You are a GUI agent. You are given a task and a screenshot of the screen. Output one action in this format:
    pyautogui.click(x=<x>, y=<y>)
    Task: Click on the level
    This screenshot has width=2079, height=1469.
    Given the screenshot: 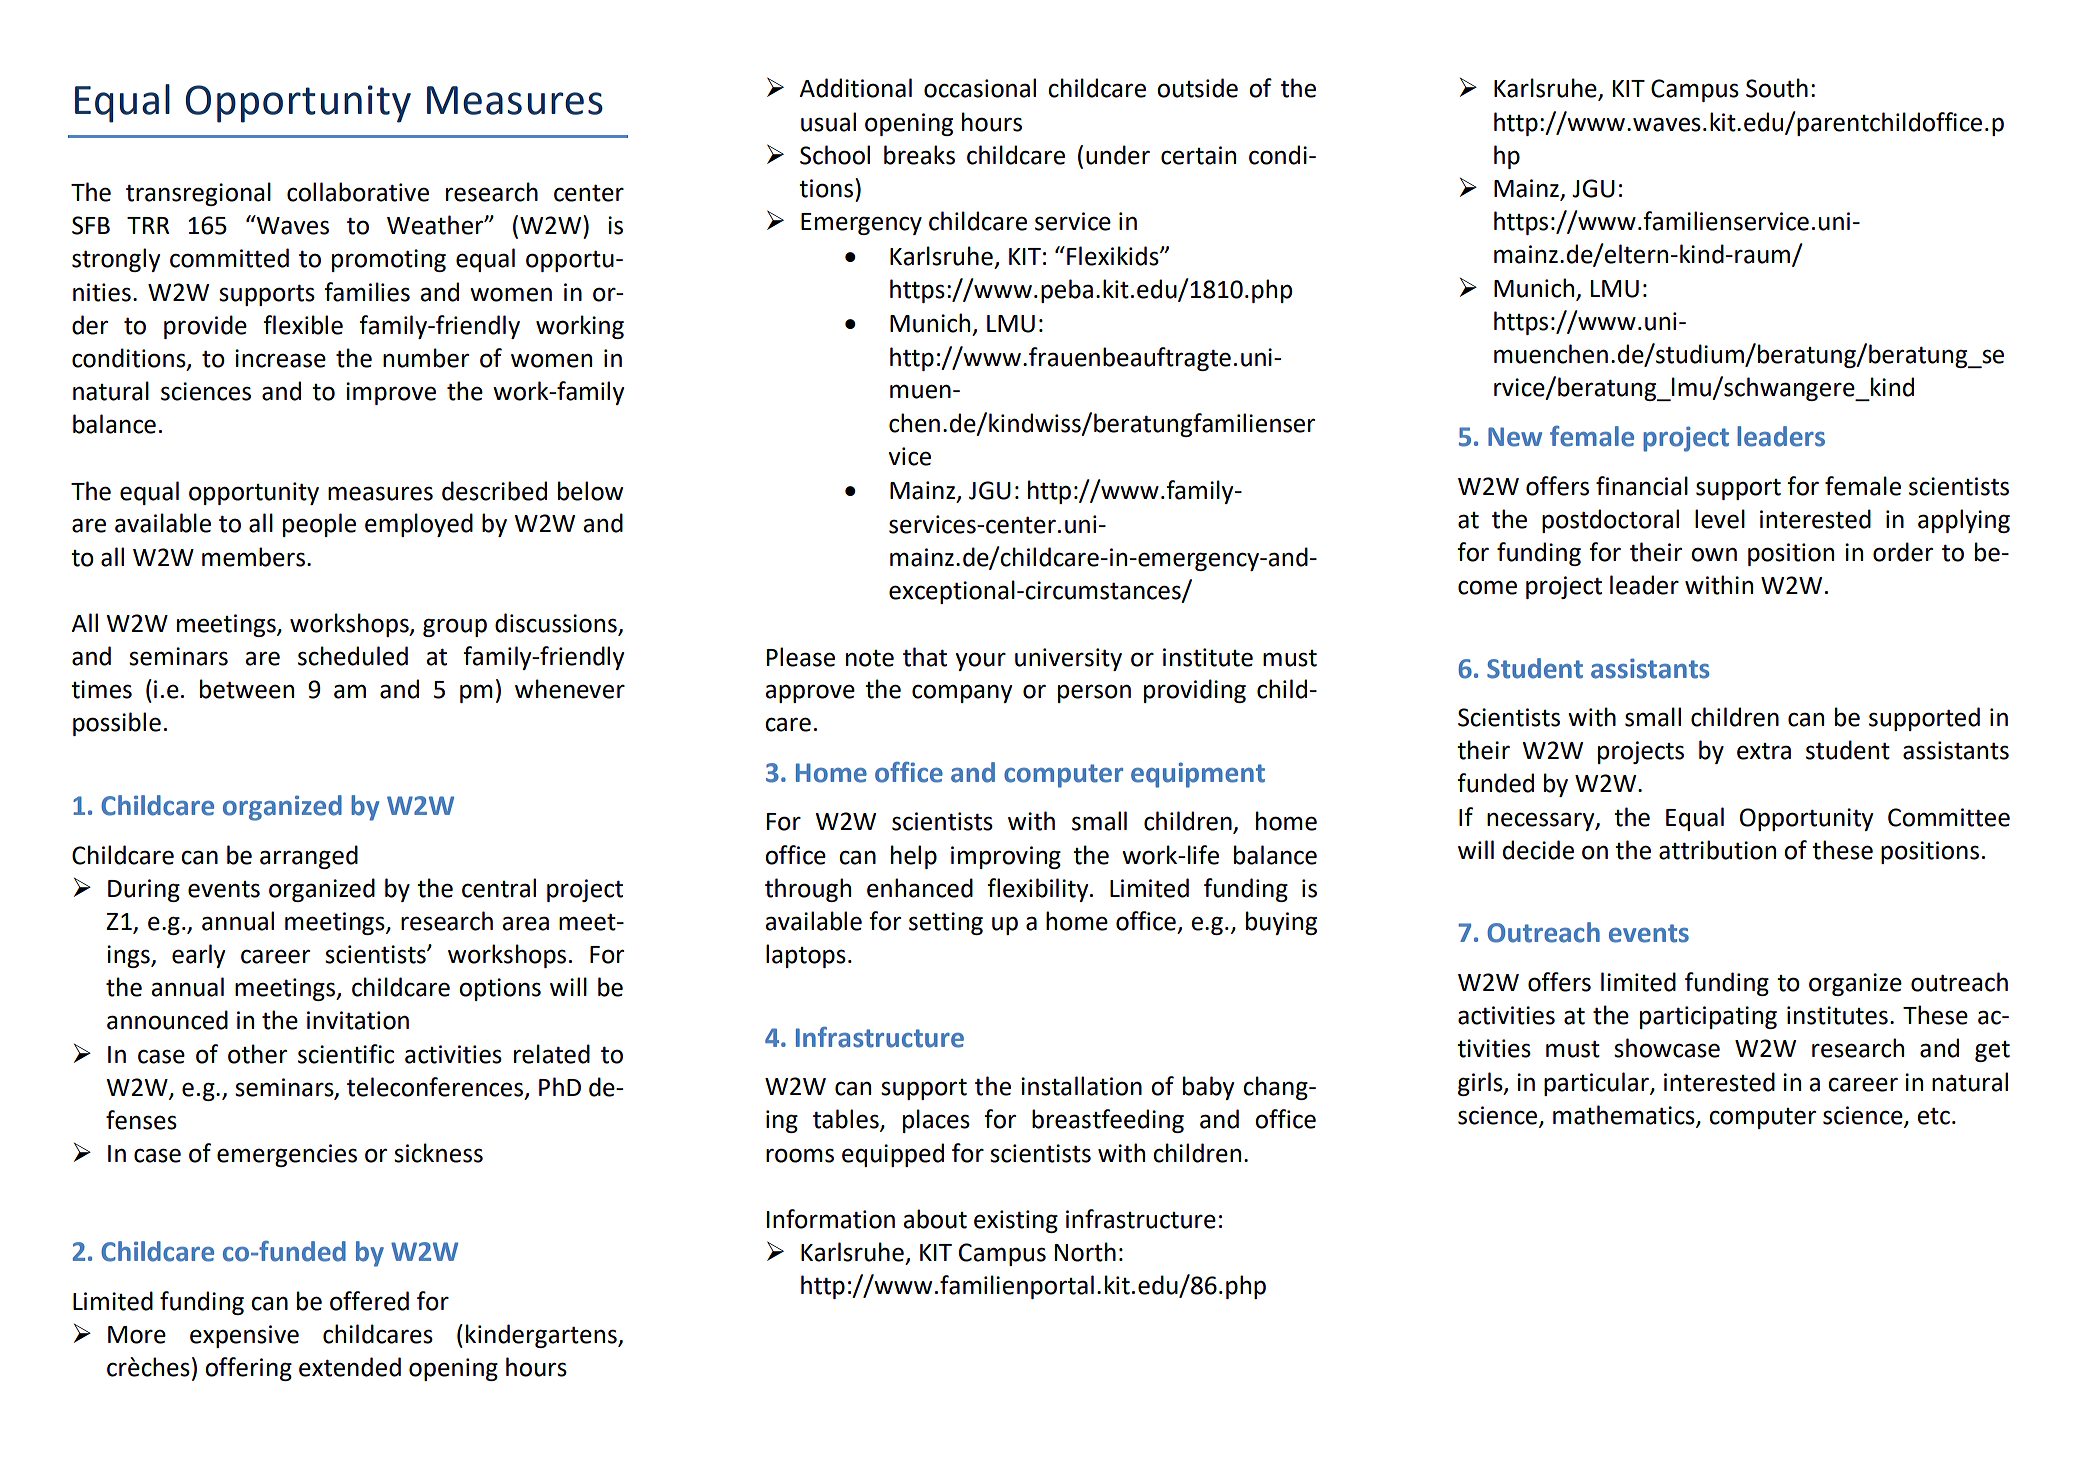 What is the action you would take?
    pyautogui.click(x=1720, y=519)
